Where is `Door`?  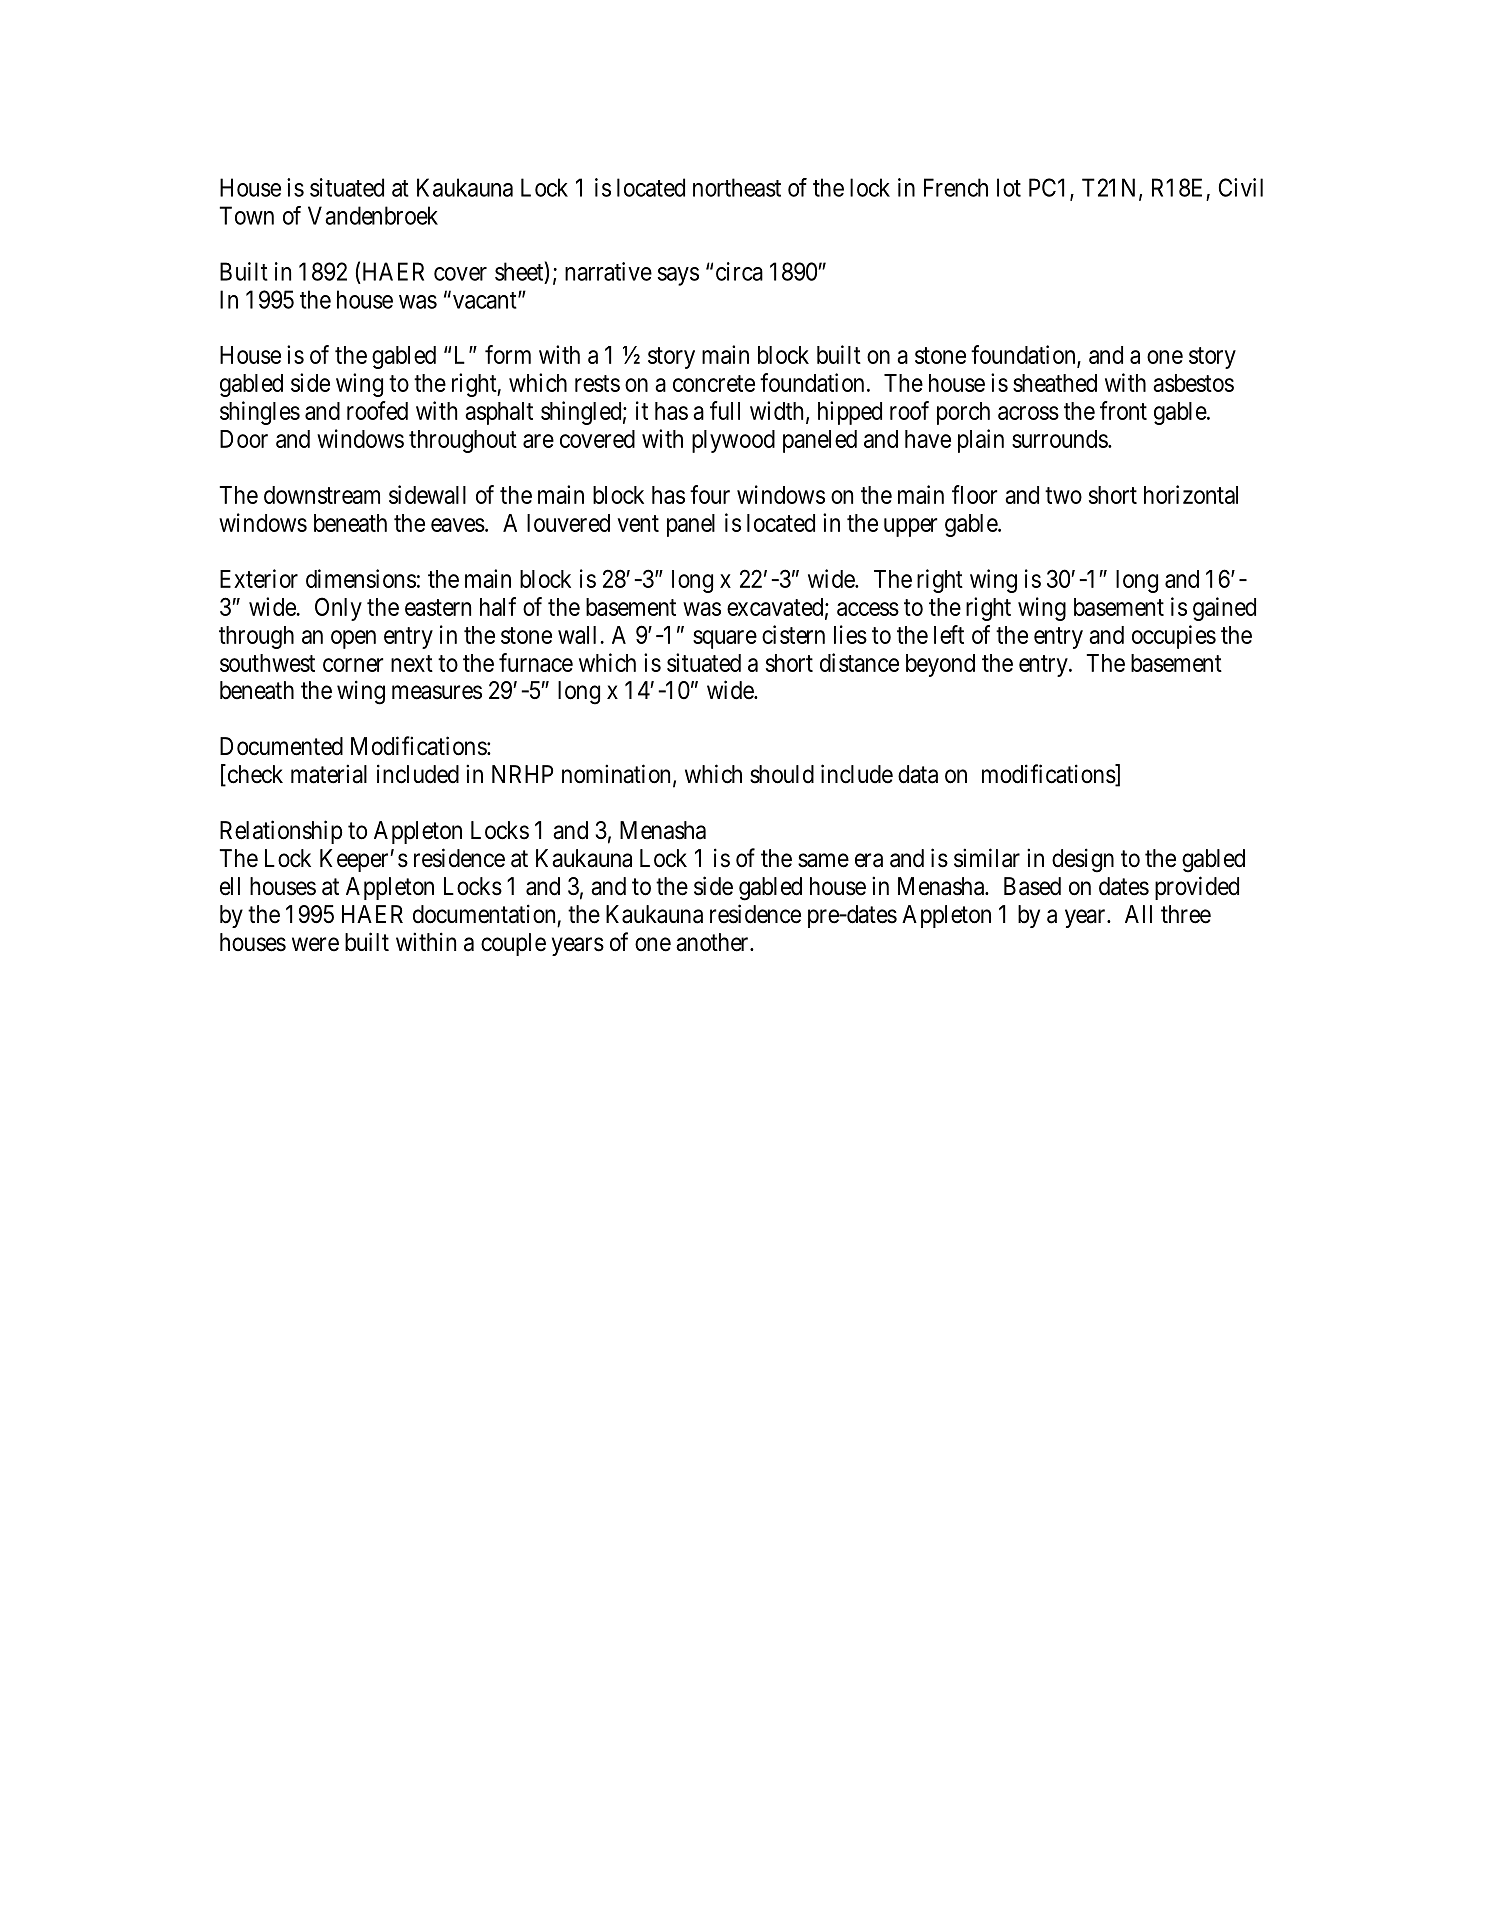 Door is located at coordinates (244, 439).
